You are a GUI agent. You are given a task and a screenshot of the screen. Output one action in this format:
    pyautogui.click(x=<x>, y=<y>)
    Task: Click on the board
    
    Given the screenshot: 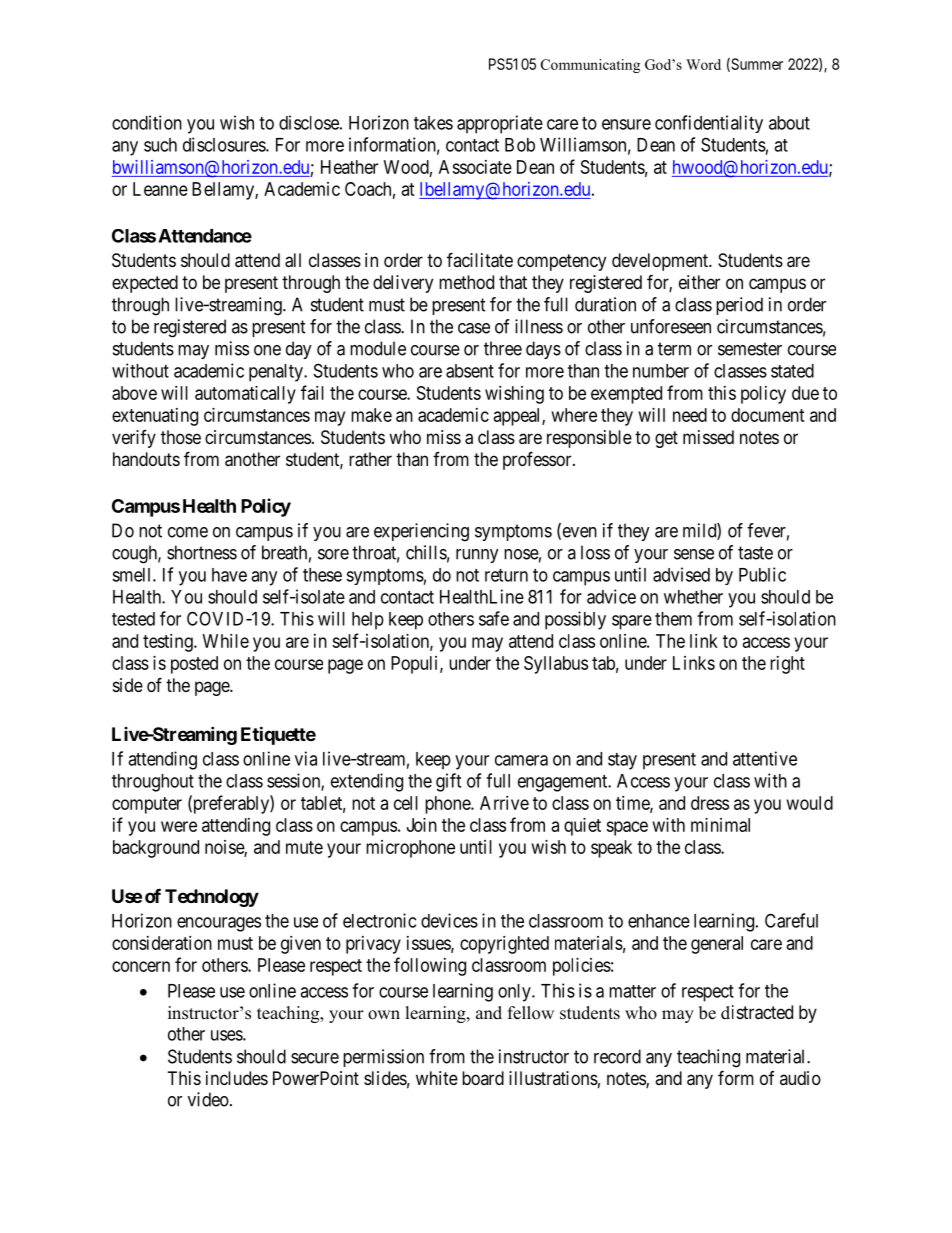 What is the action you would take?
    pyautogui.click(x=483, y=1078)
